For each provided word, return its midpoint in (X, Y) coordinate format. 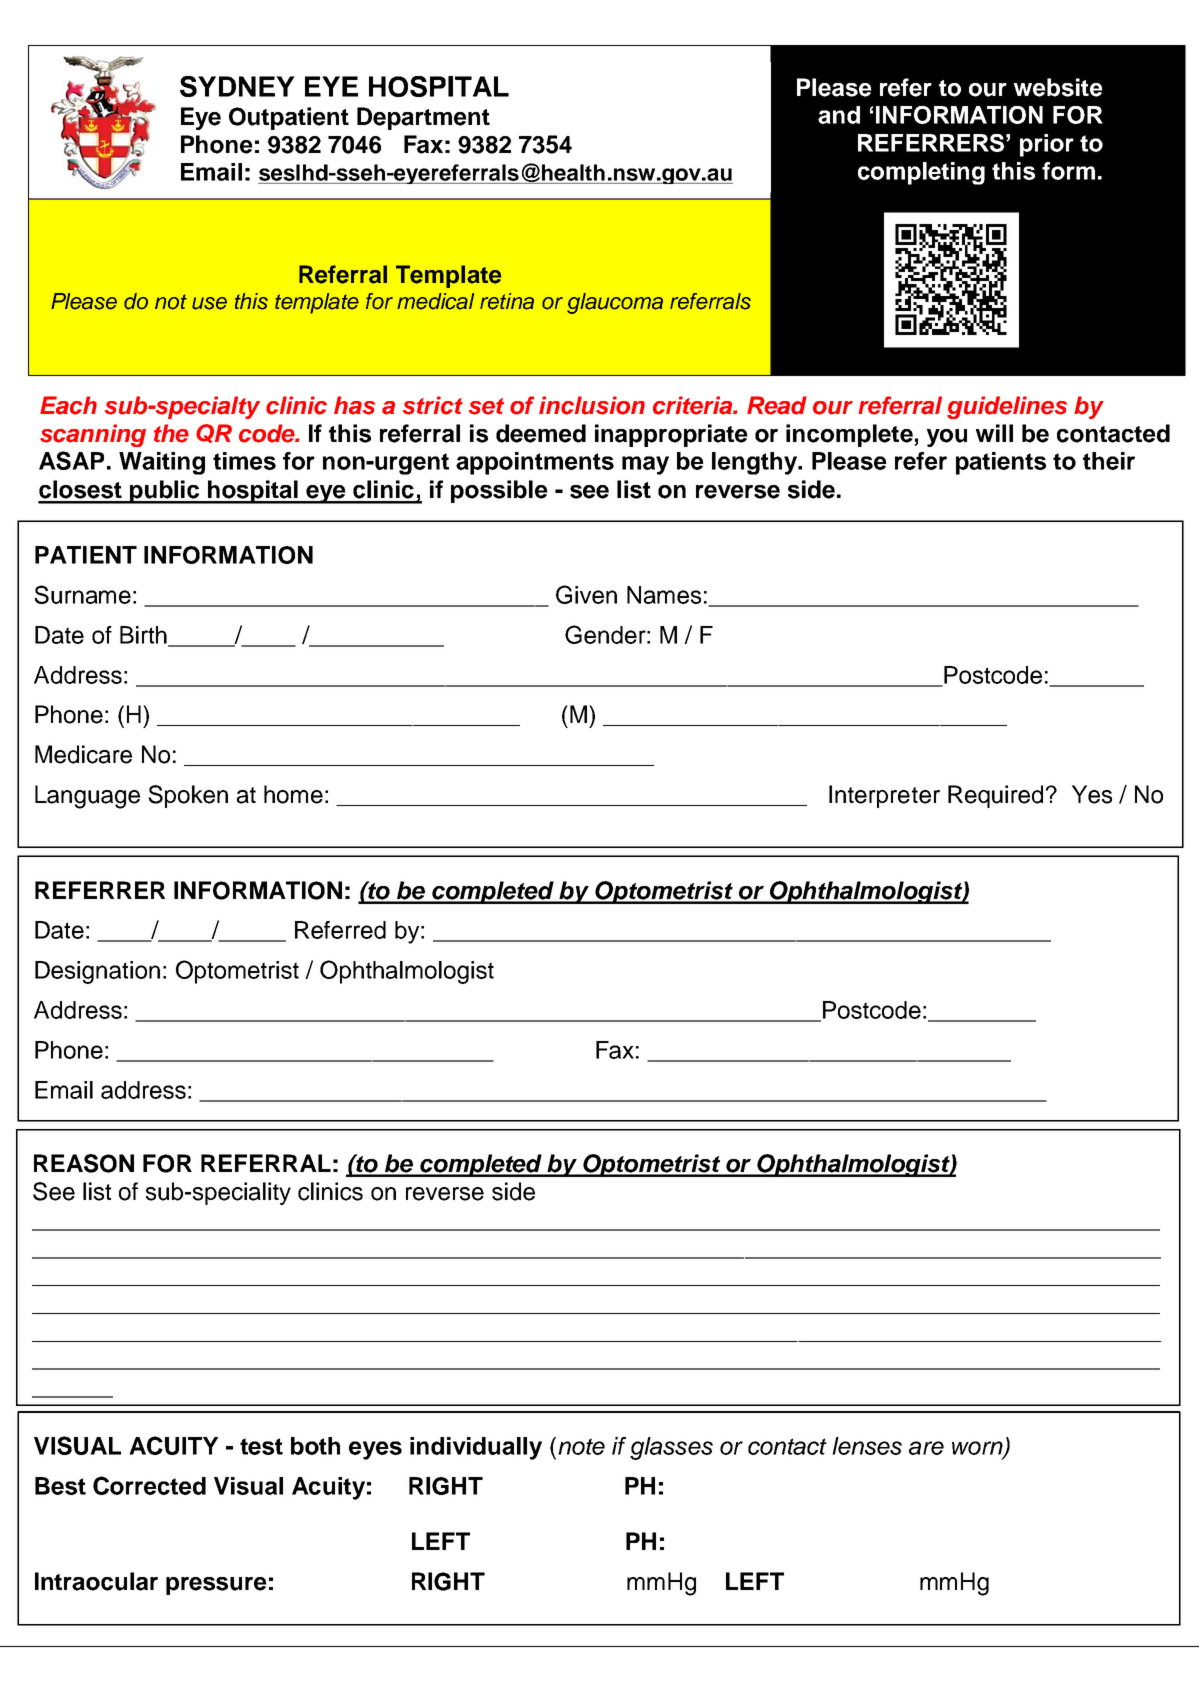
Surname (82, 594)
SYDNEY (237, 86)
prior (1047, 145)
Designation (97, 972)
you (947, 438)
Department (423, 118)
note (581, 1446)
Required (995, 796)
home (293, 794)
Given (586, 594)
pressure (216, 1586)
